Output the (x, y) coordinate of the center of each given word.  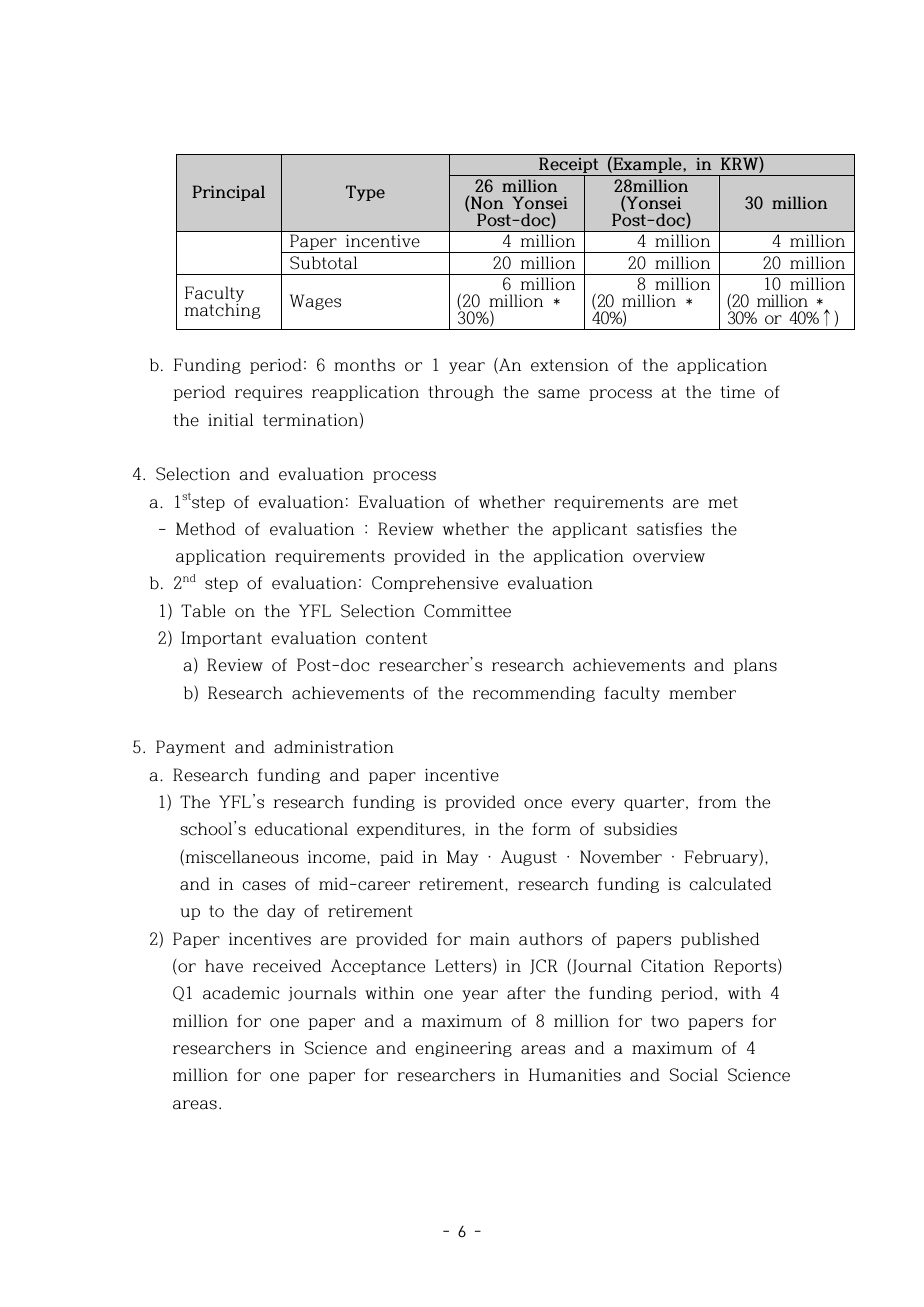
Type (365, 193)
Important (221, 639)
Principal (228, 193)
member (702, 693)
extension (570, 365)
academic (241, 993)
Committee (467, 611)
